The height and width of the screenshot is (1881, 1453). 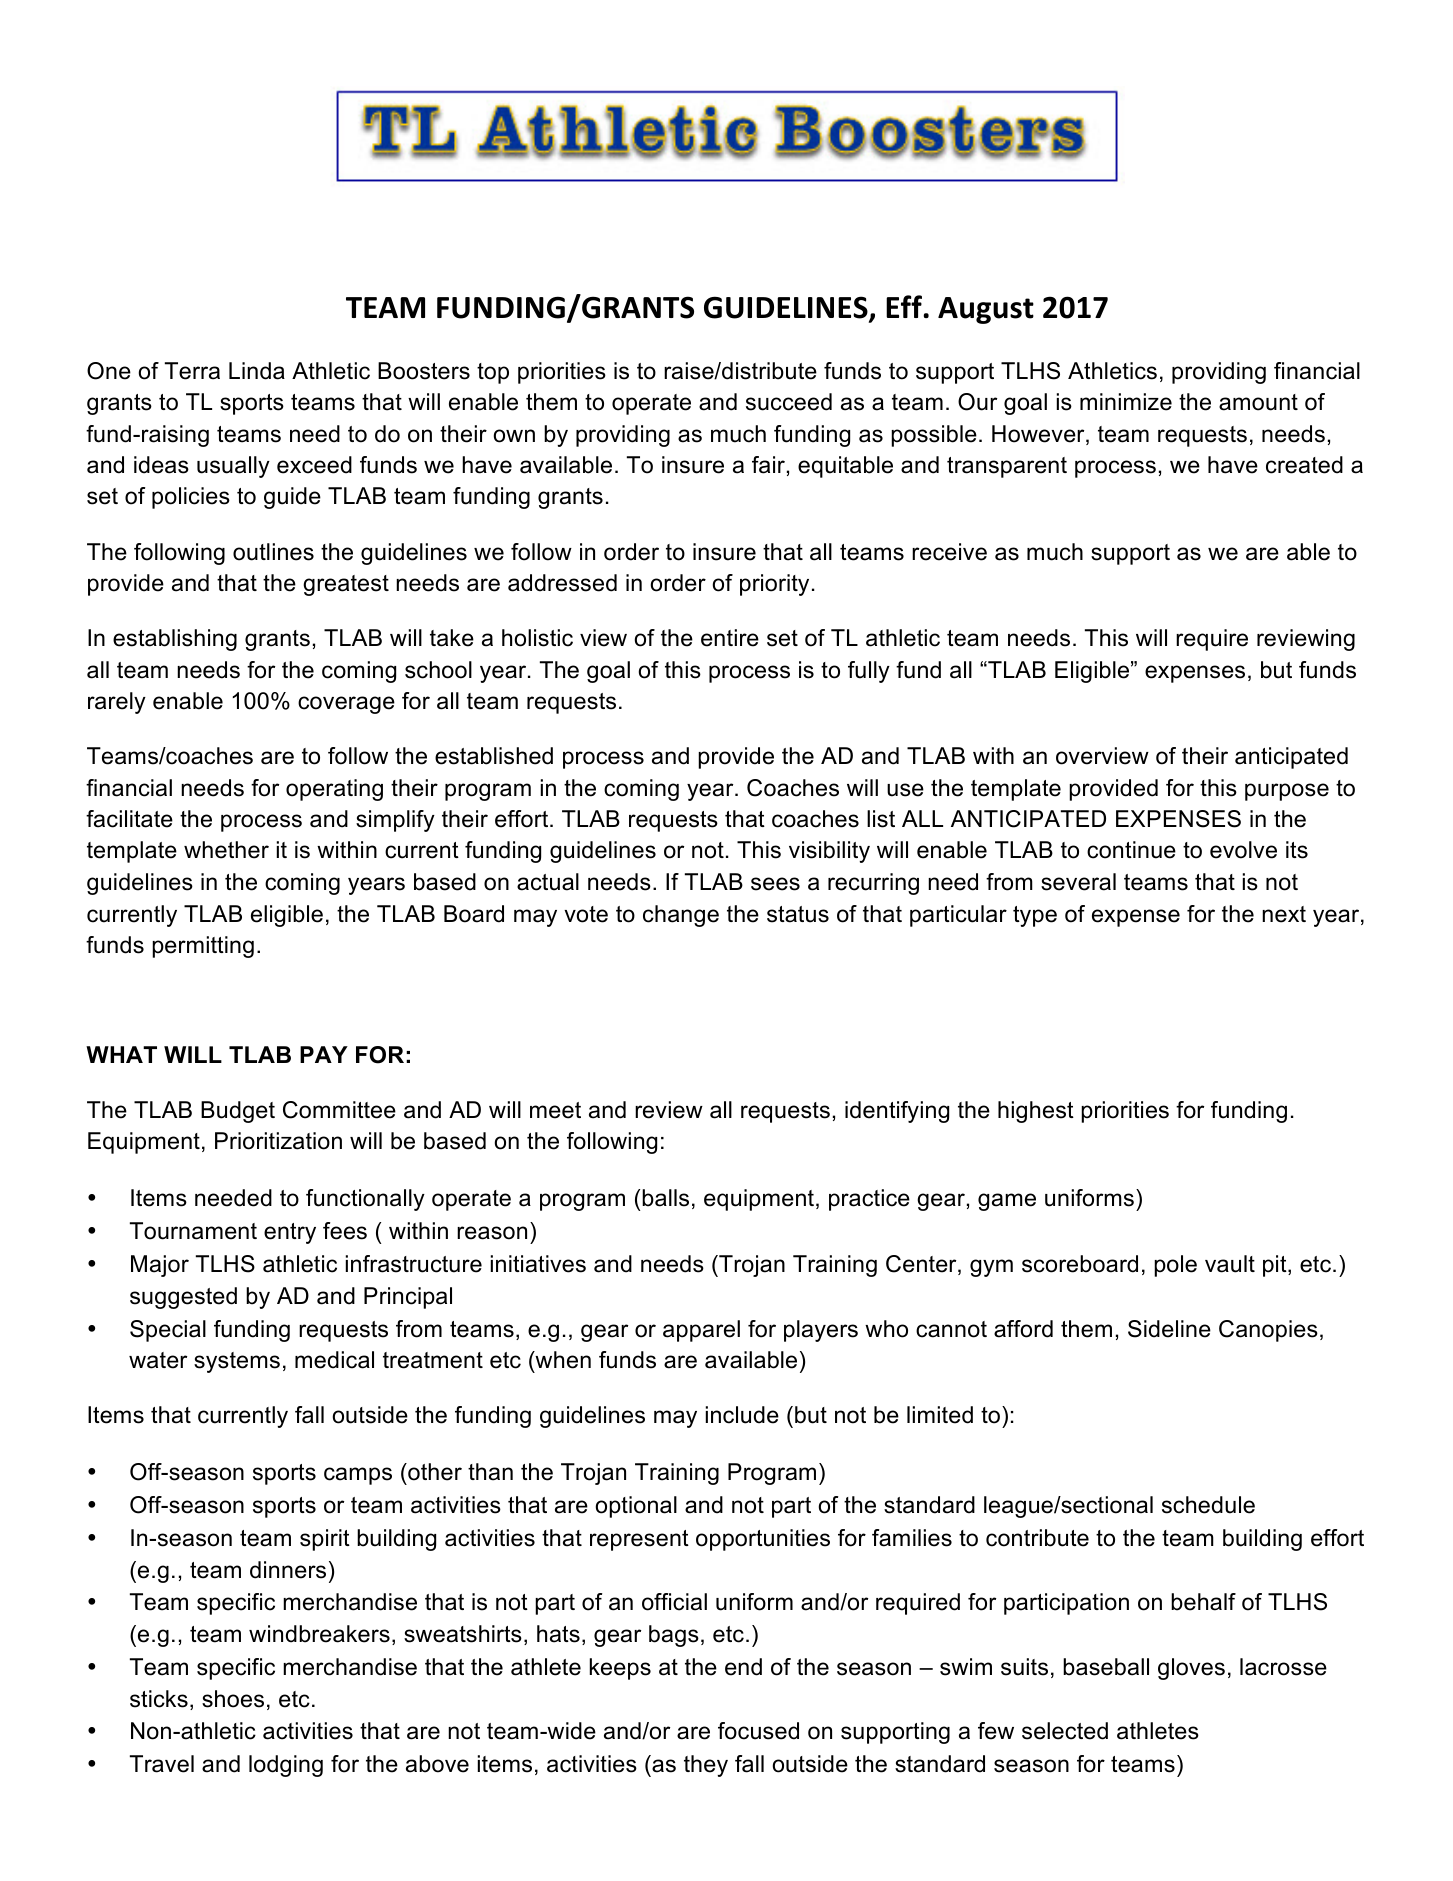 I want to click on shoes, so click(x=233, y=1699).
